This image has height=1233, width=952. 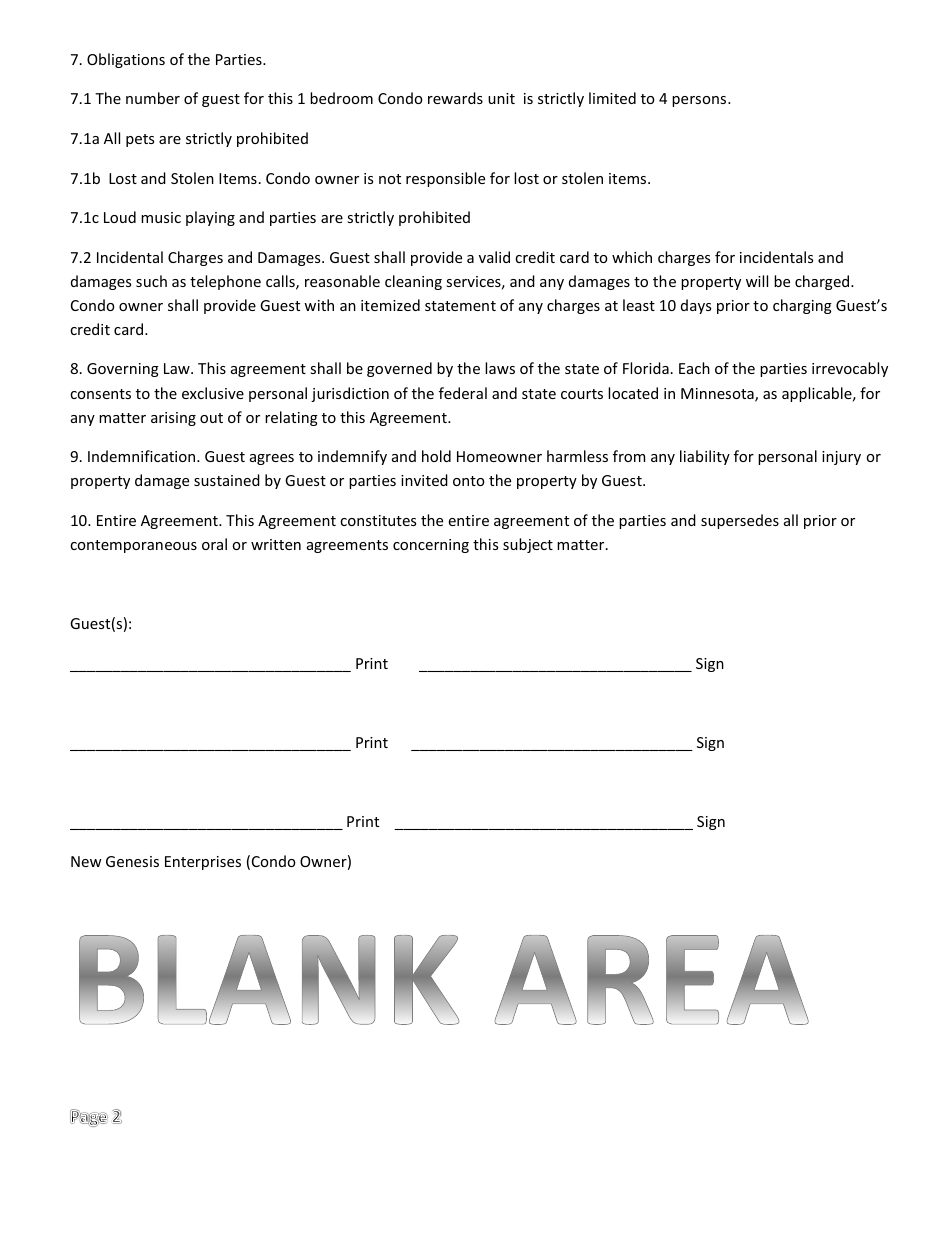 I want to click on Enterprises, so click(x=203, y=863).
